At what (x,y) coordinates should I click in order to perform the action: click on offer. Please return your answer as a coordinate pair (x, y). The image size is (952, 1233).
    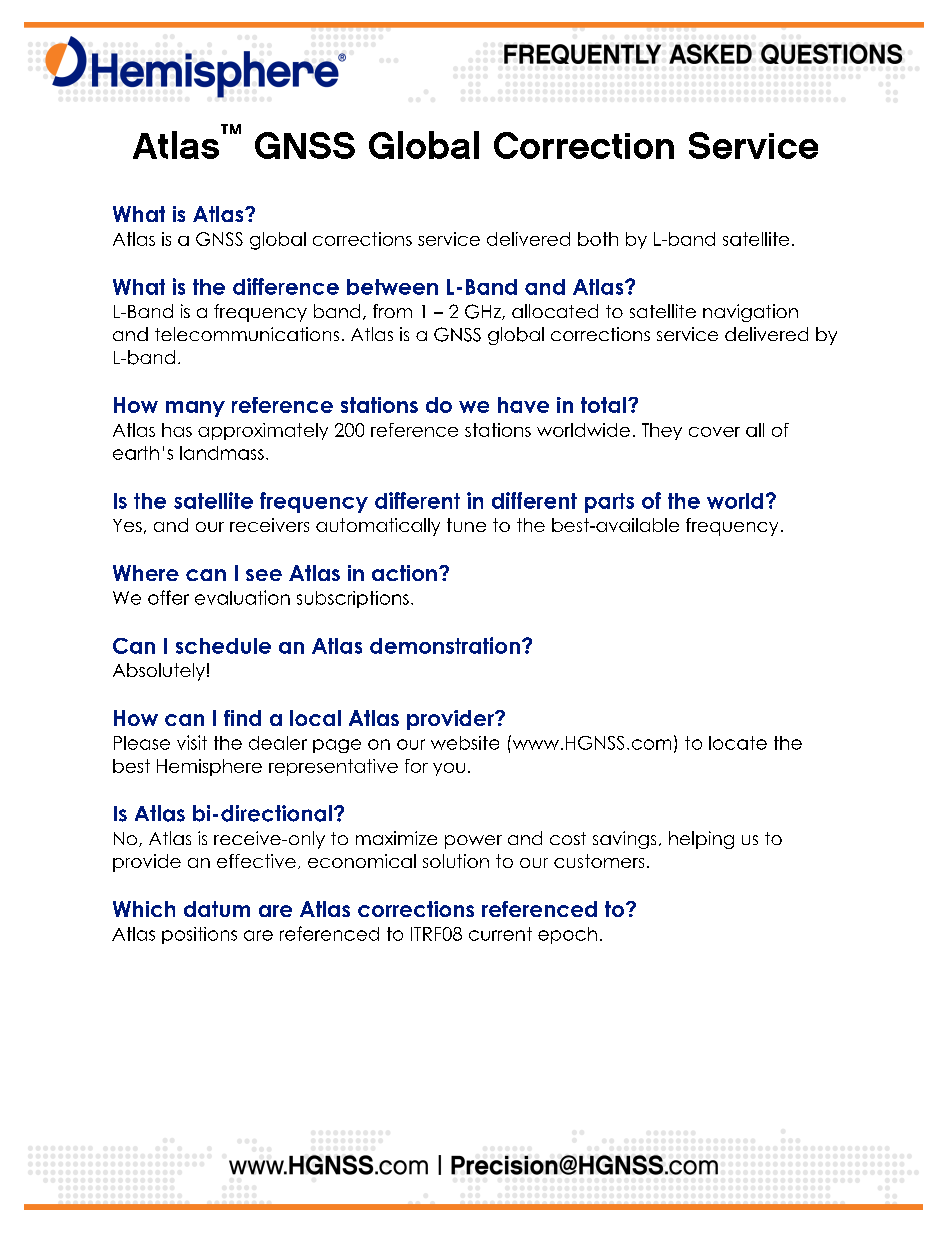
    Looking at the image, I should click on (168, 597).
